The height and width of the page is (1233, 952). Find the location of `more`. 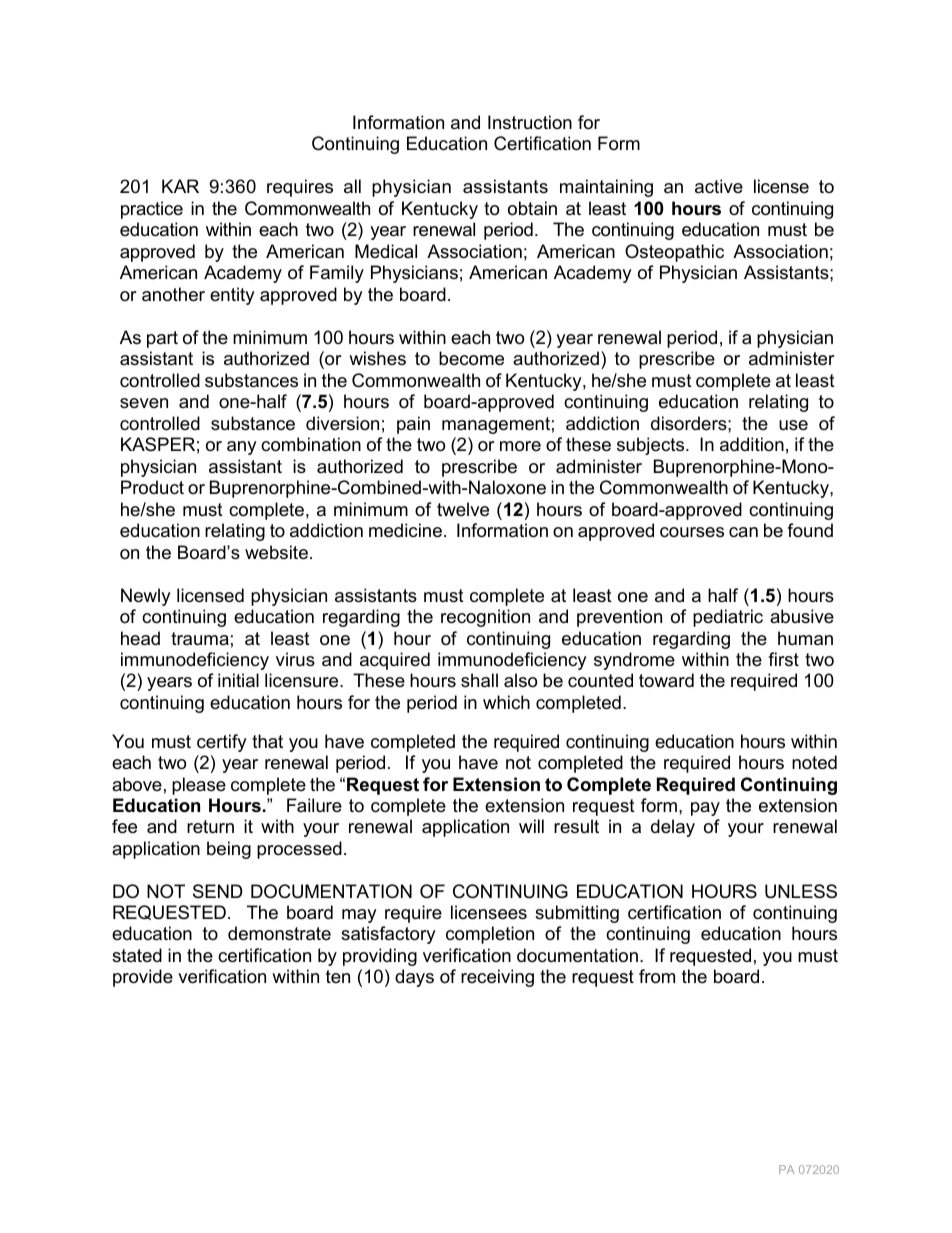

more is located at coordinates (520, 446).
